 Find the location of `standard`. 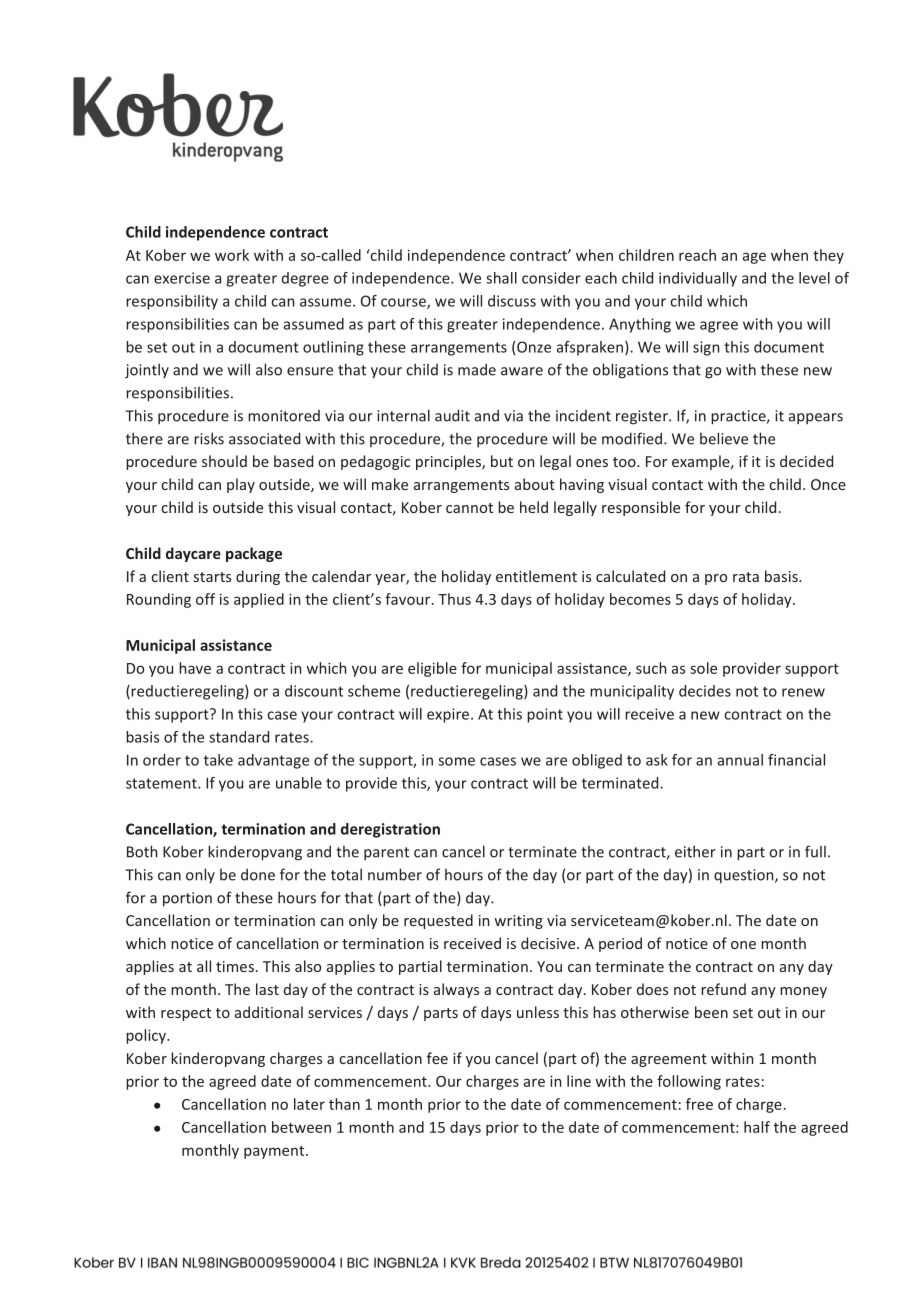

standard is located at coordinates (239, 737).
